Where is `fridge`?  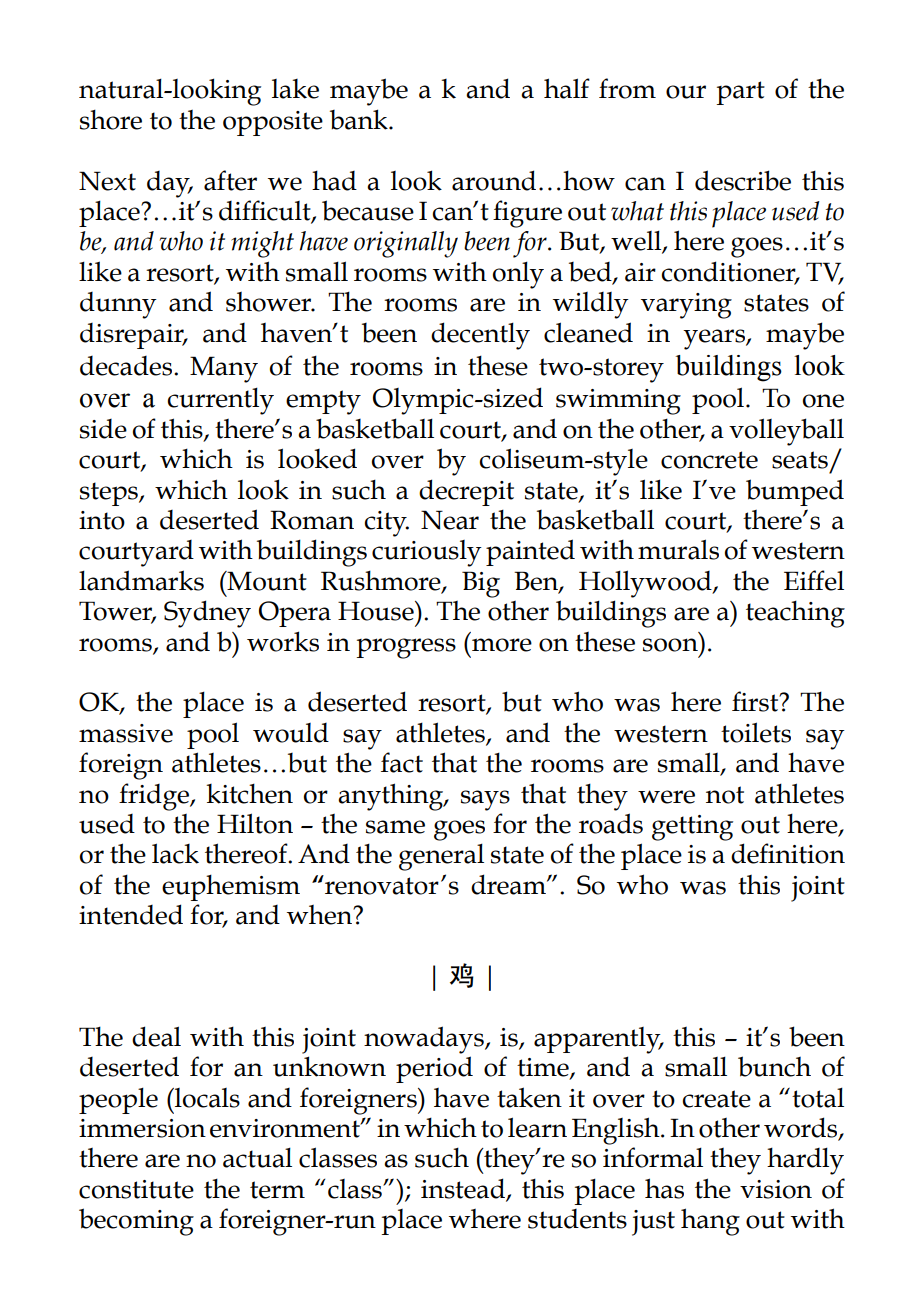
fridge is located at coordinates (155, 797).
